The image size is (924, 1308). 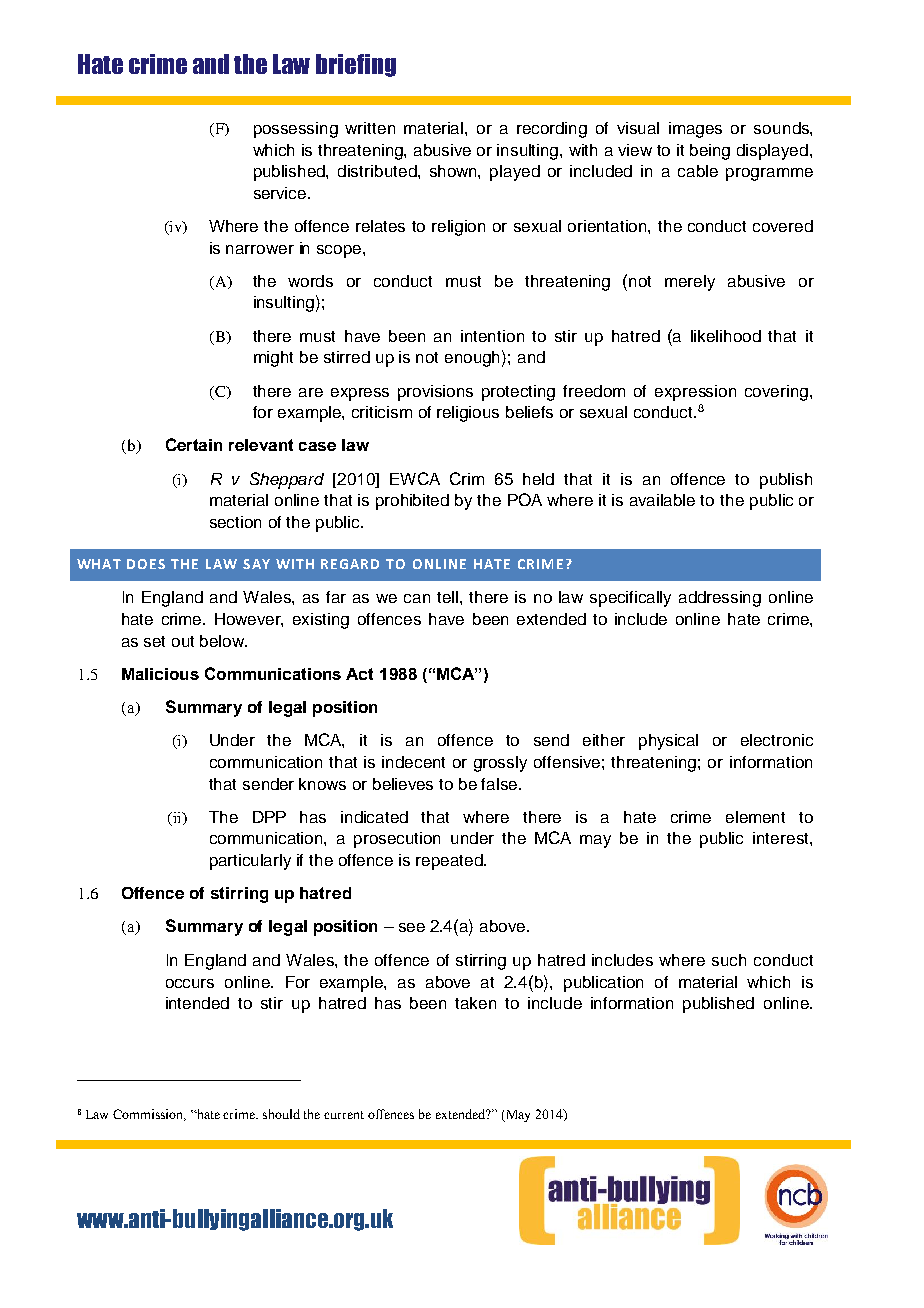 What do you see at coordinates (370, 128) in the screenshot?
I see `written` at bounding box center [370, 128].
